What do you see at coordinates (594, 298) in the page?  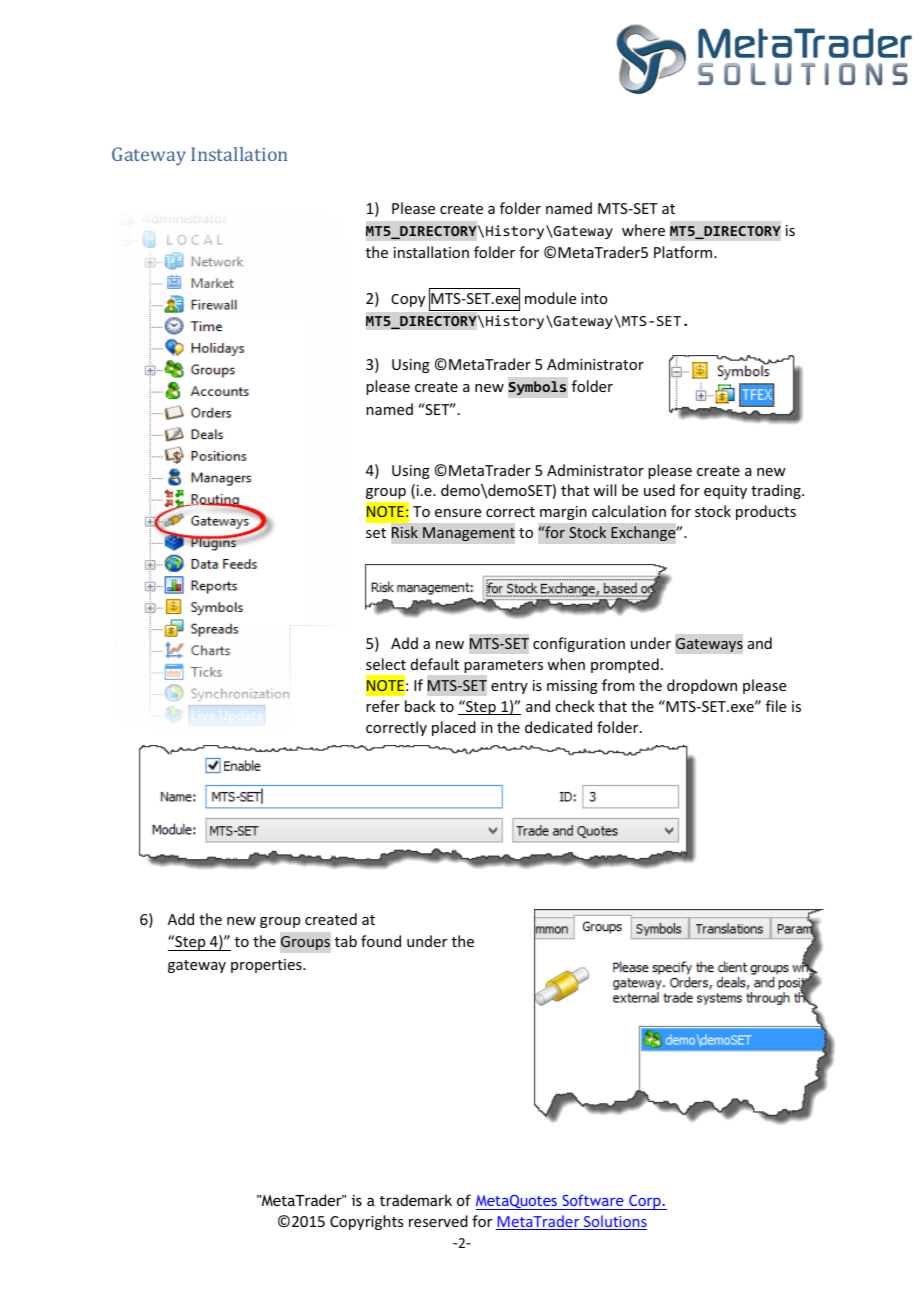 I see `into` at bounding box center [594, 298].
